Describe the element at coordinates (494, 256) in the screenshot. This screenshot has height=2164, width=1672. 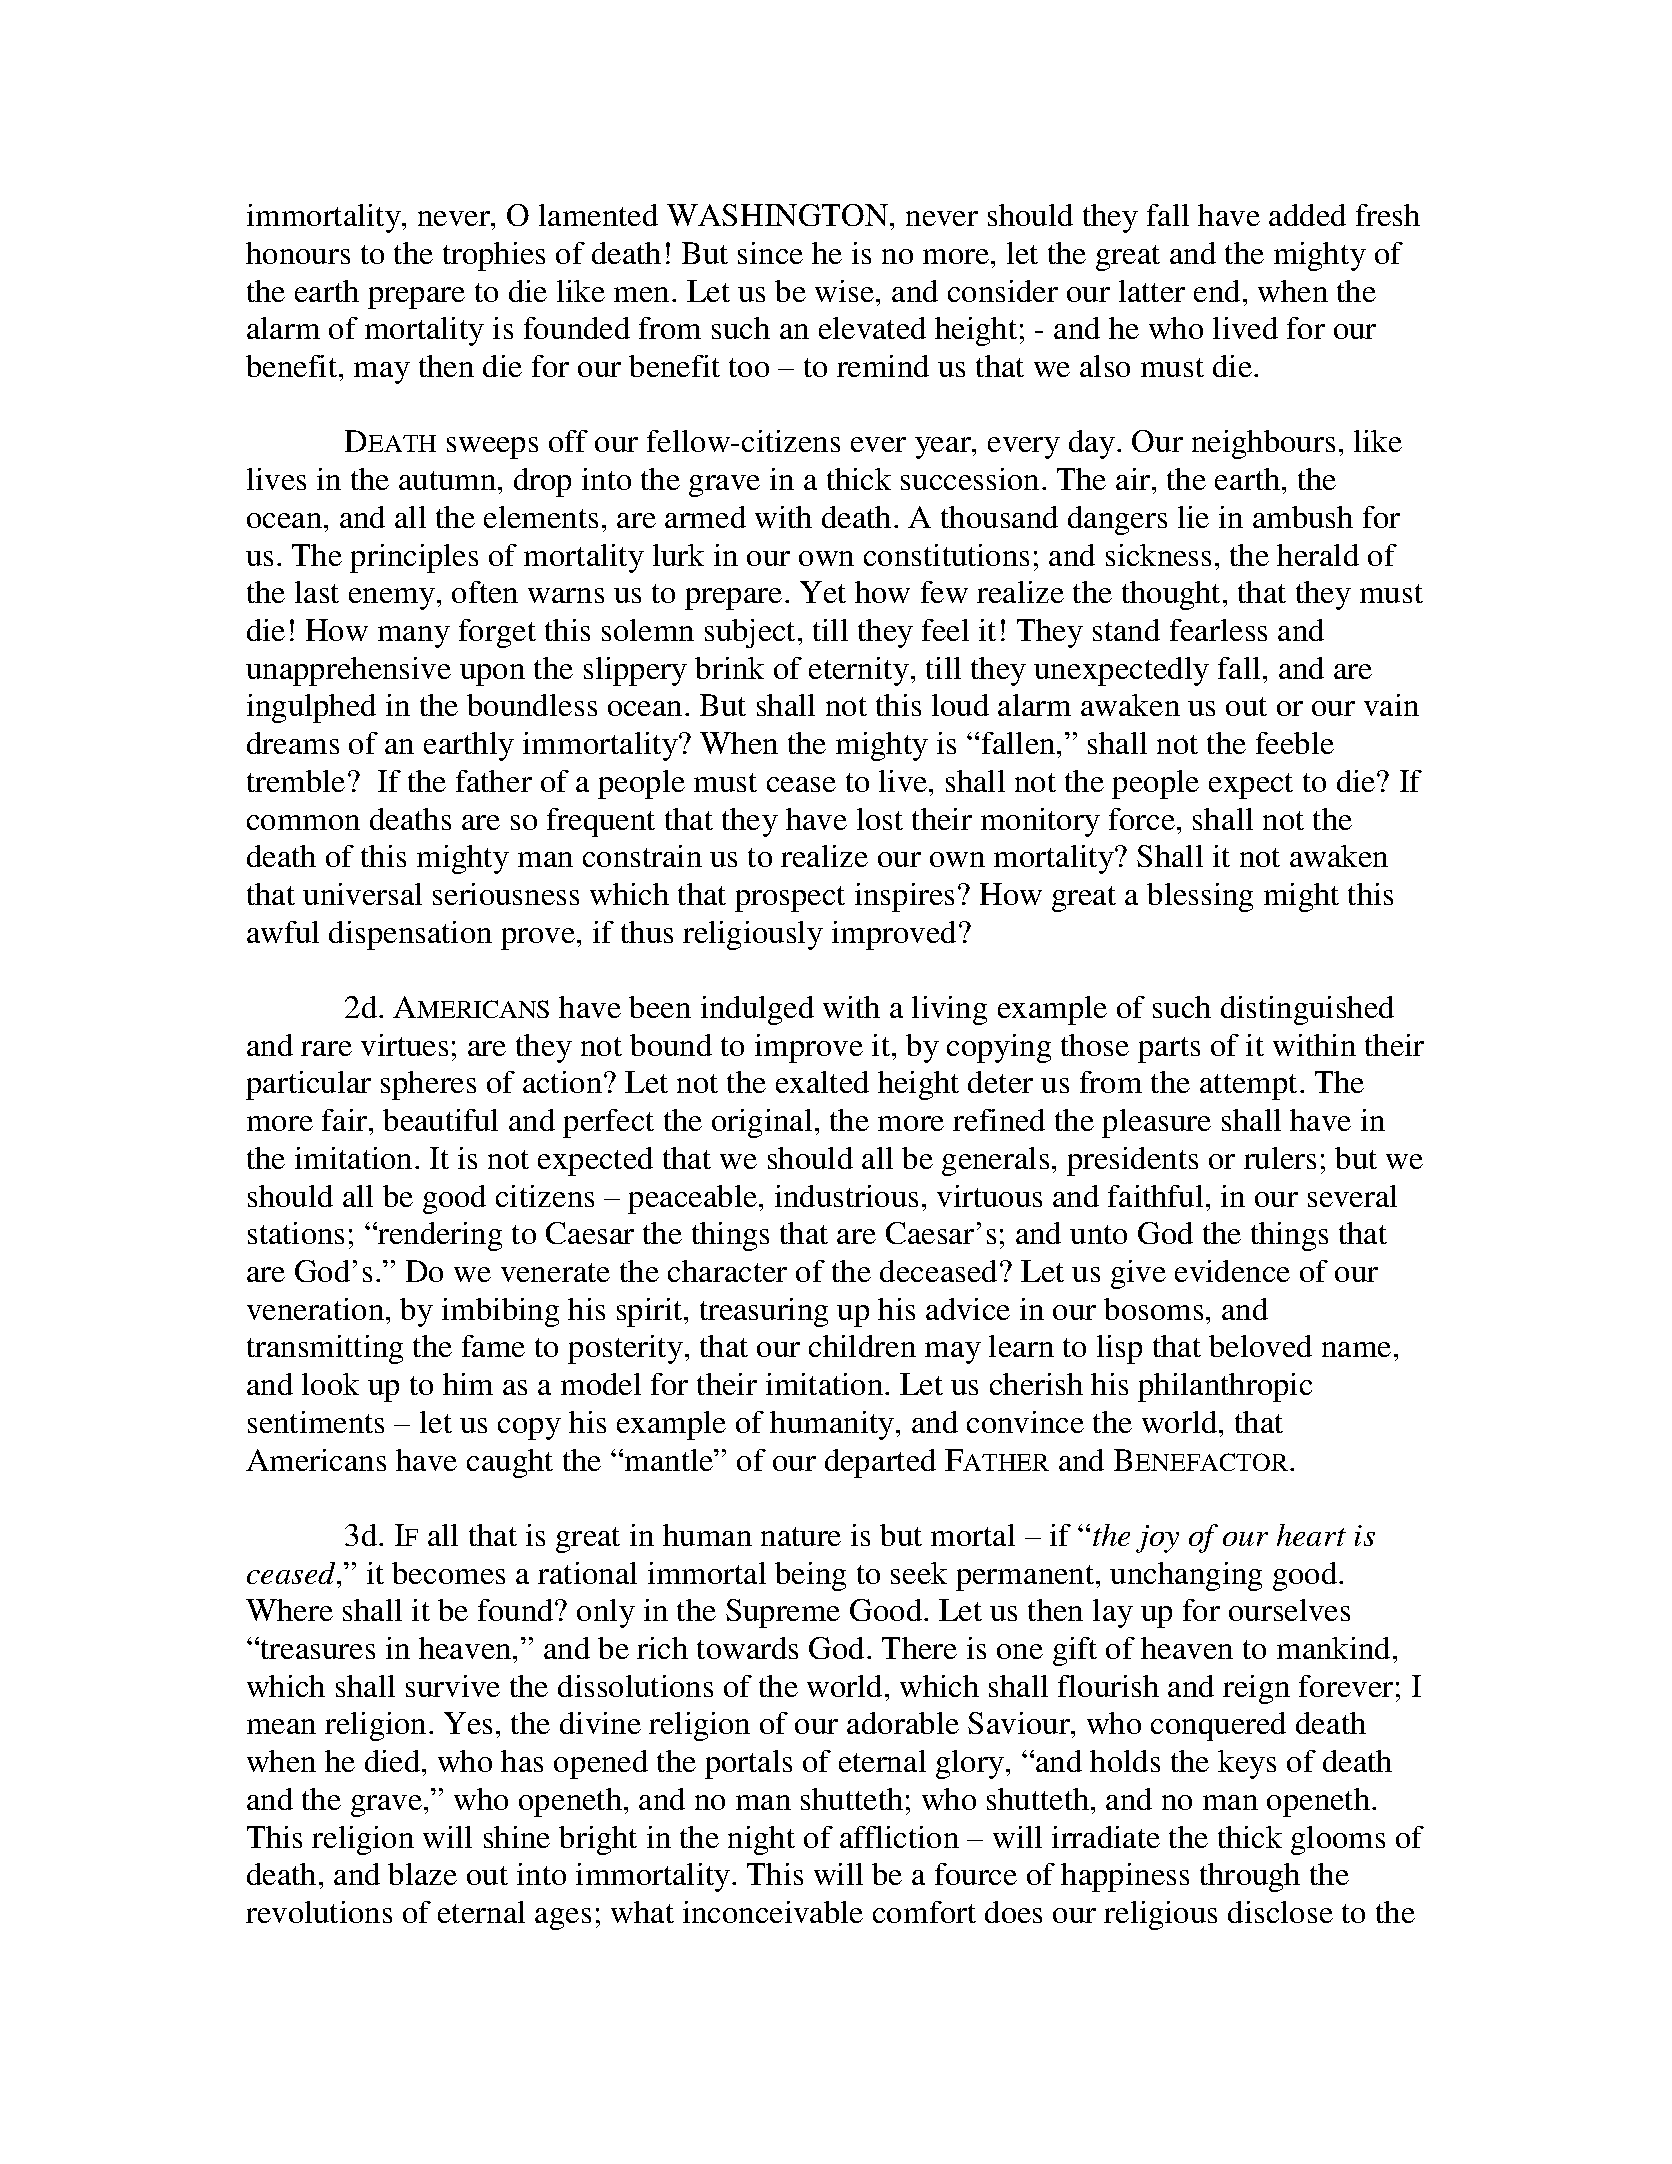
I see `trophies` at that location.
